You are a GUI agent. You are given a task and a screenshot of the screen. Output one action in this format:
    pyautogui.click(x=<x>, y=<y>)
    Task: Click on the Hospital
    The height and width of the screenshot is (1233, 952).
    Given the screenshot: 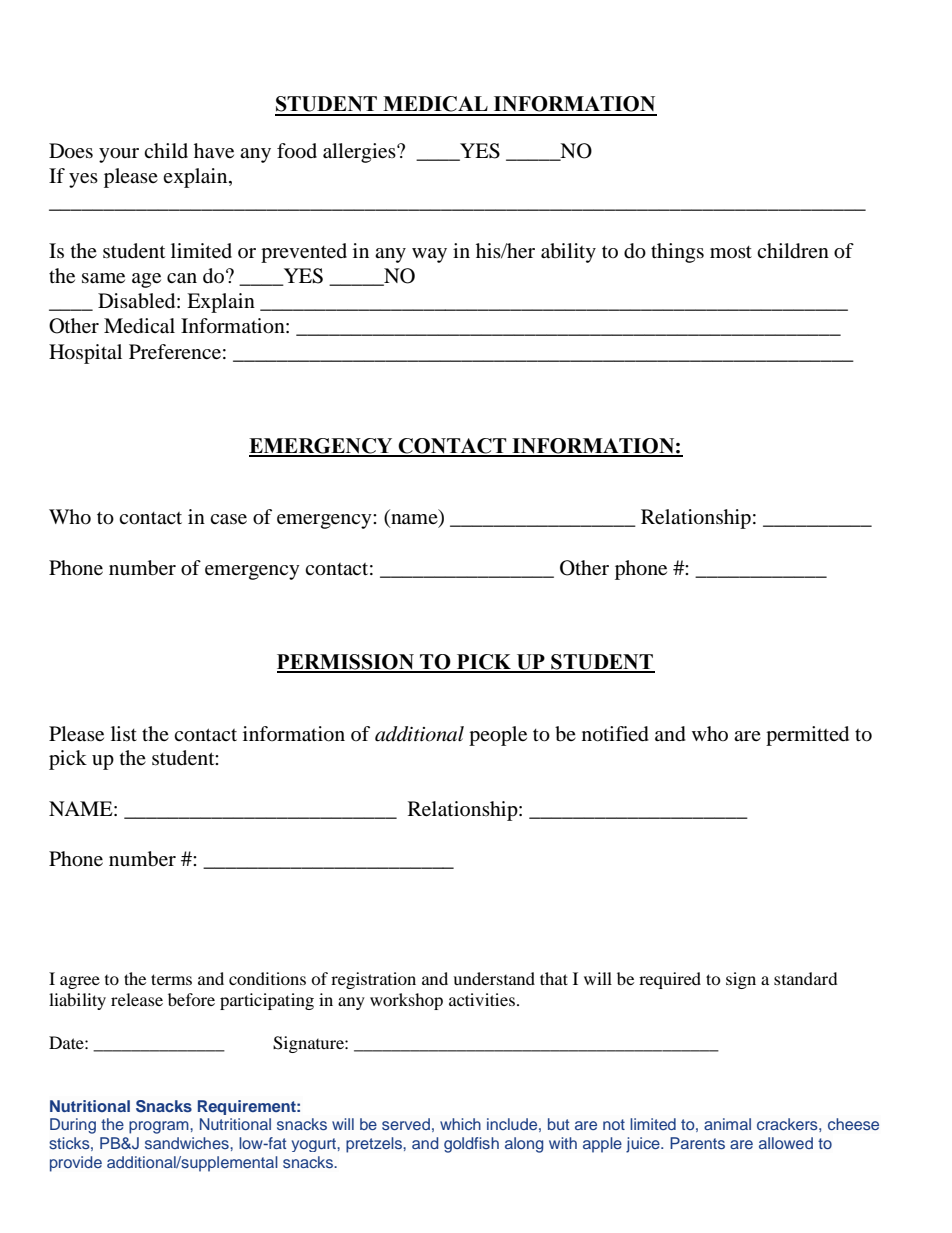 What is the action you would take?
    pyautogui.click(x=85, y=354)
